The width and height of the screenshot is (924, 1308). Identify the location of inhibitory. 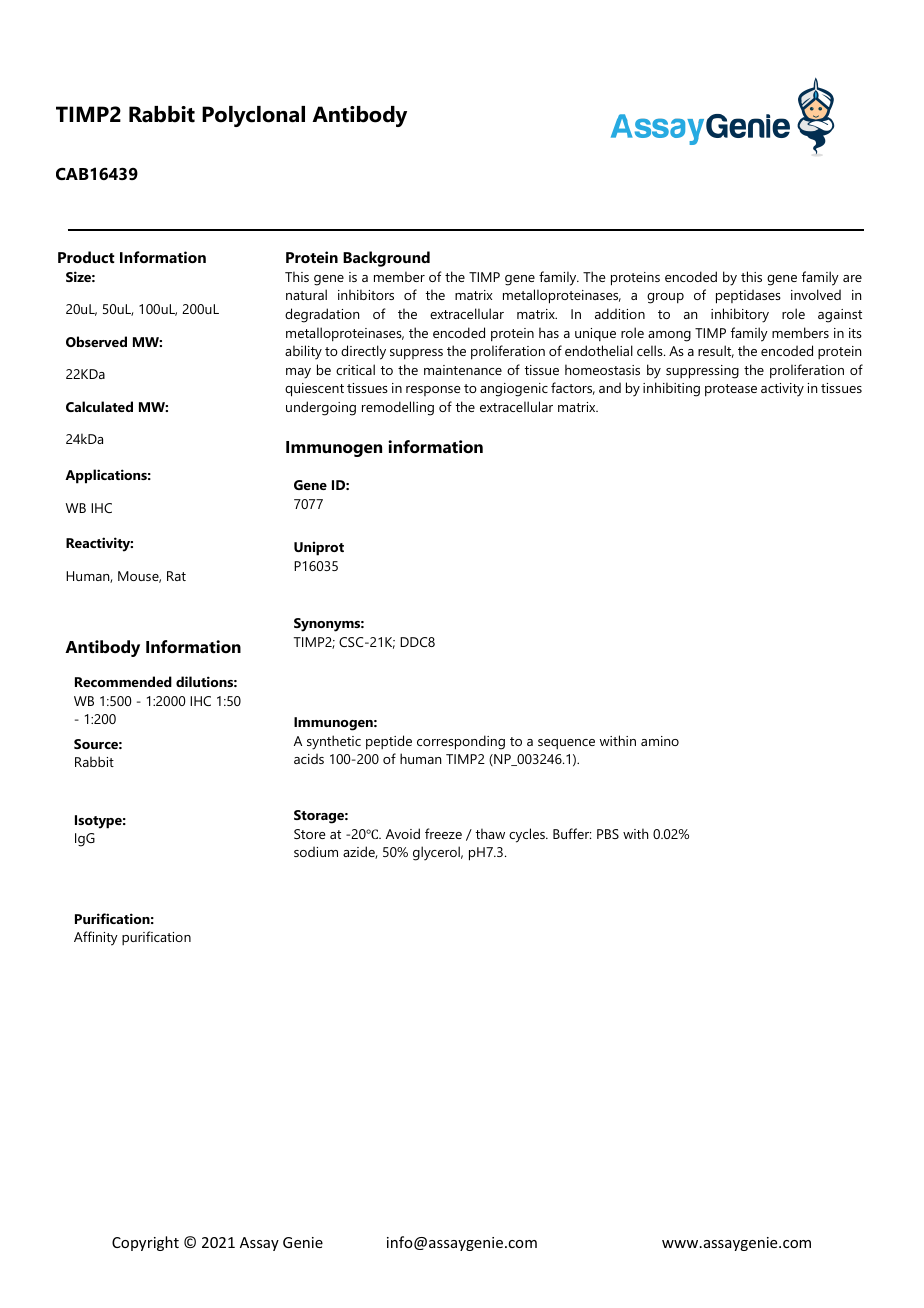
(740, 315).
